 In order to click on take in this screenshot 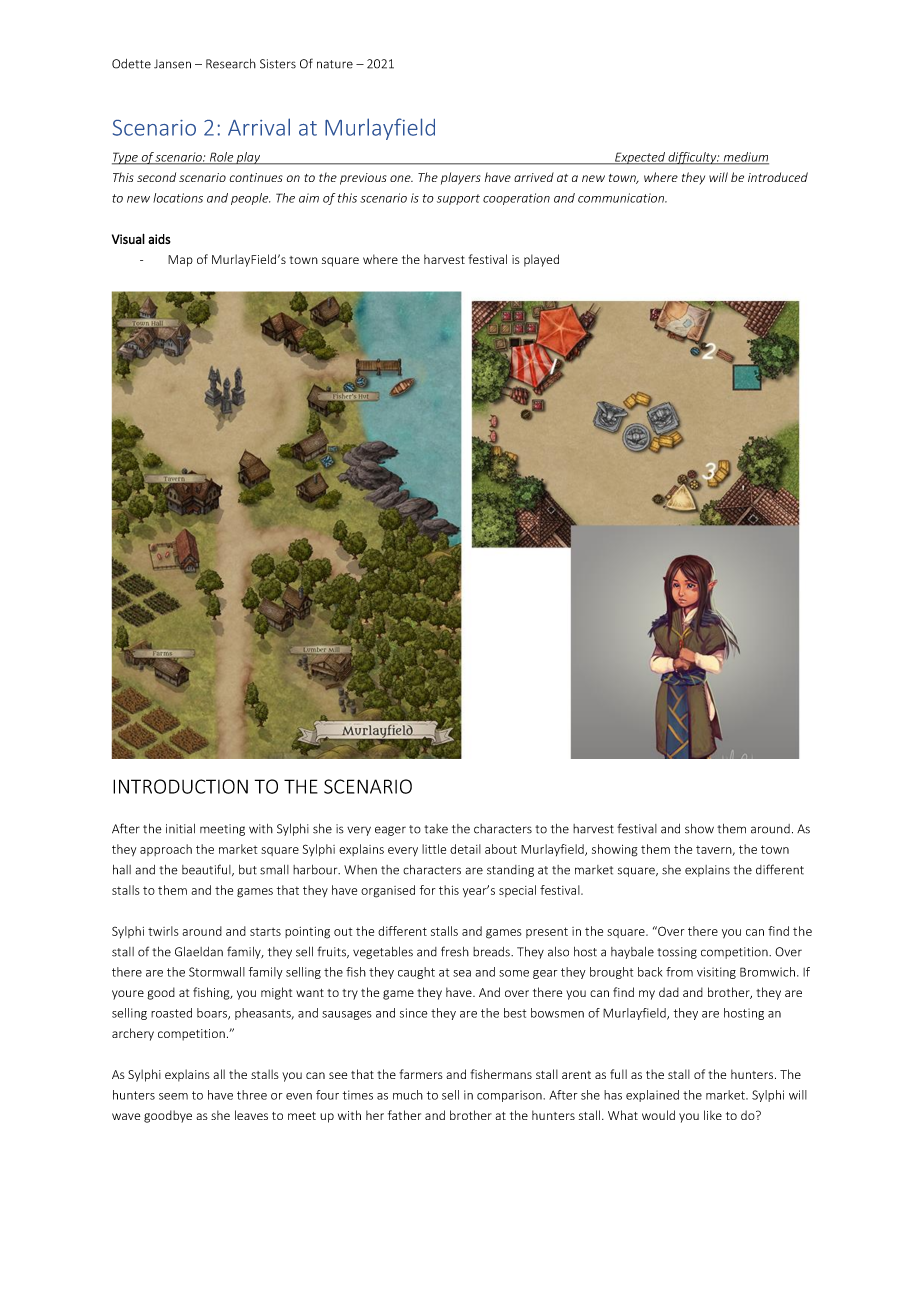, I will do `click(436, 829)`.
